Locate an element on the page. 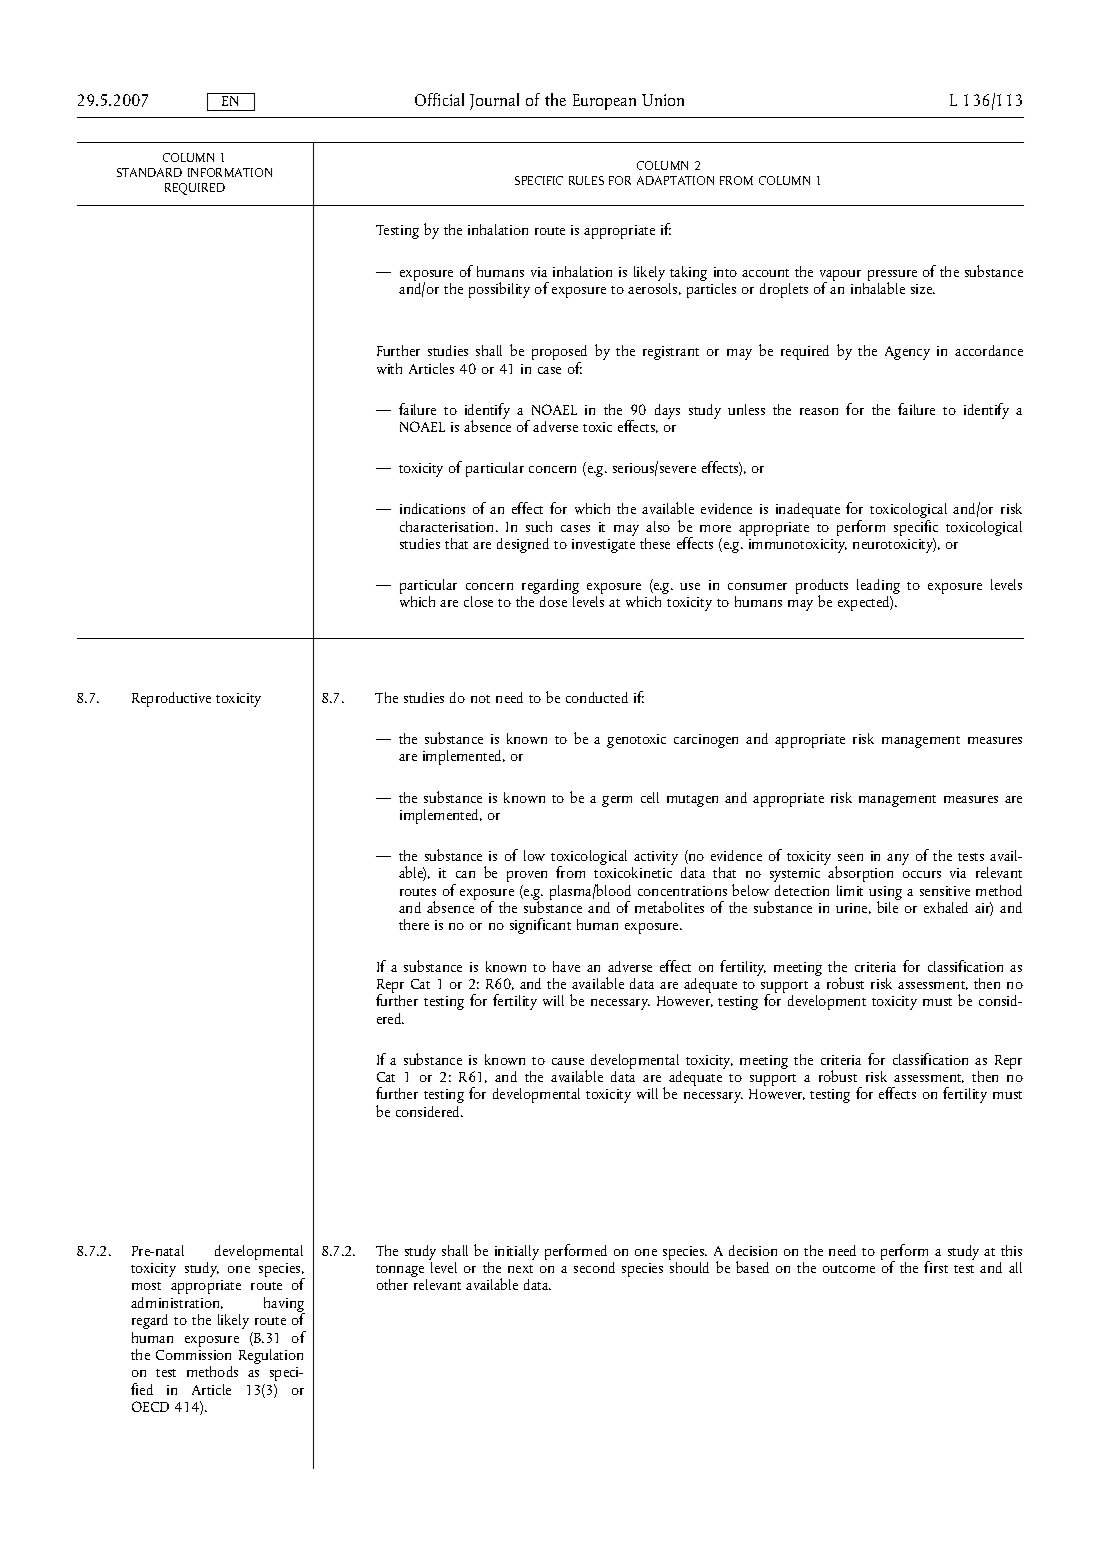 This document has height=1559, width=1102. European is located at coordinates (604, 102).
